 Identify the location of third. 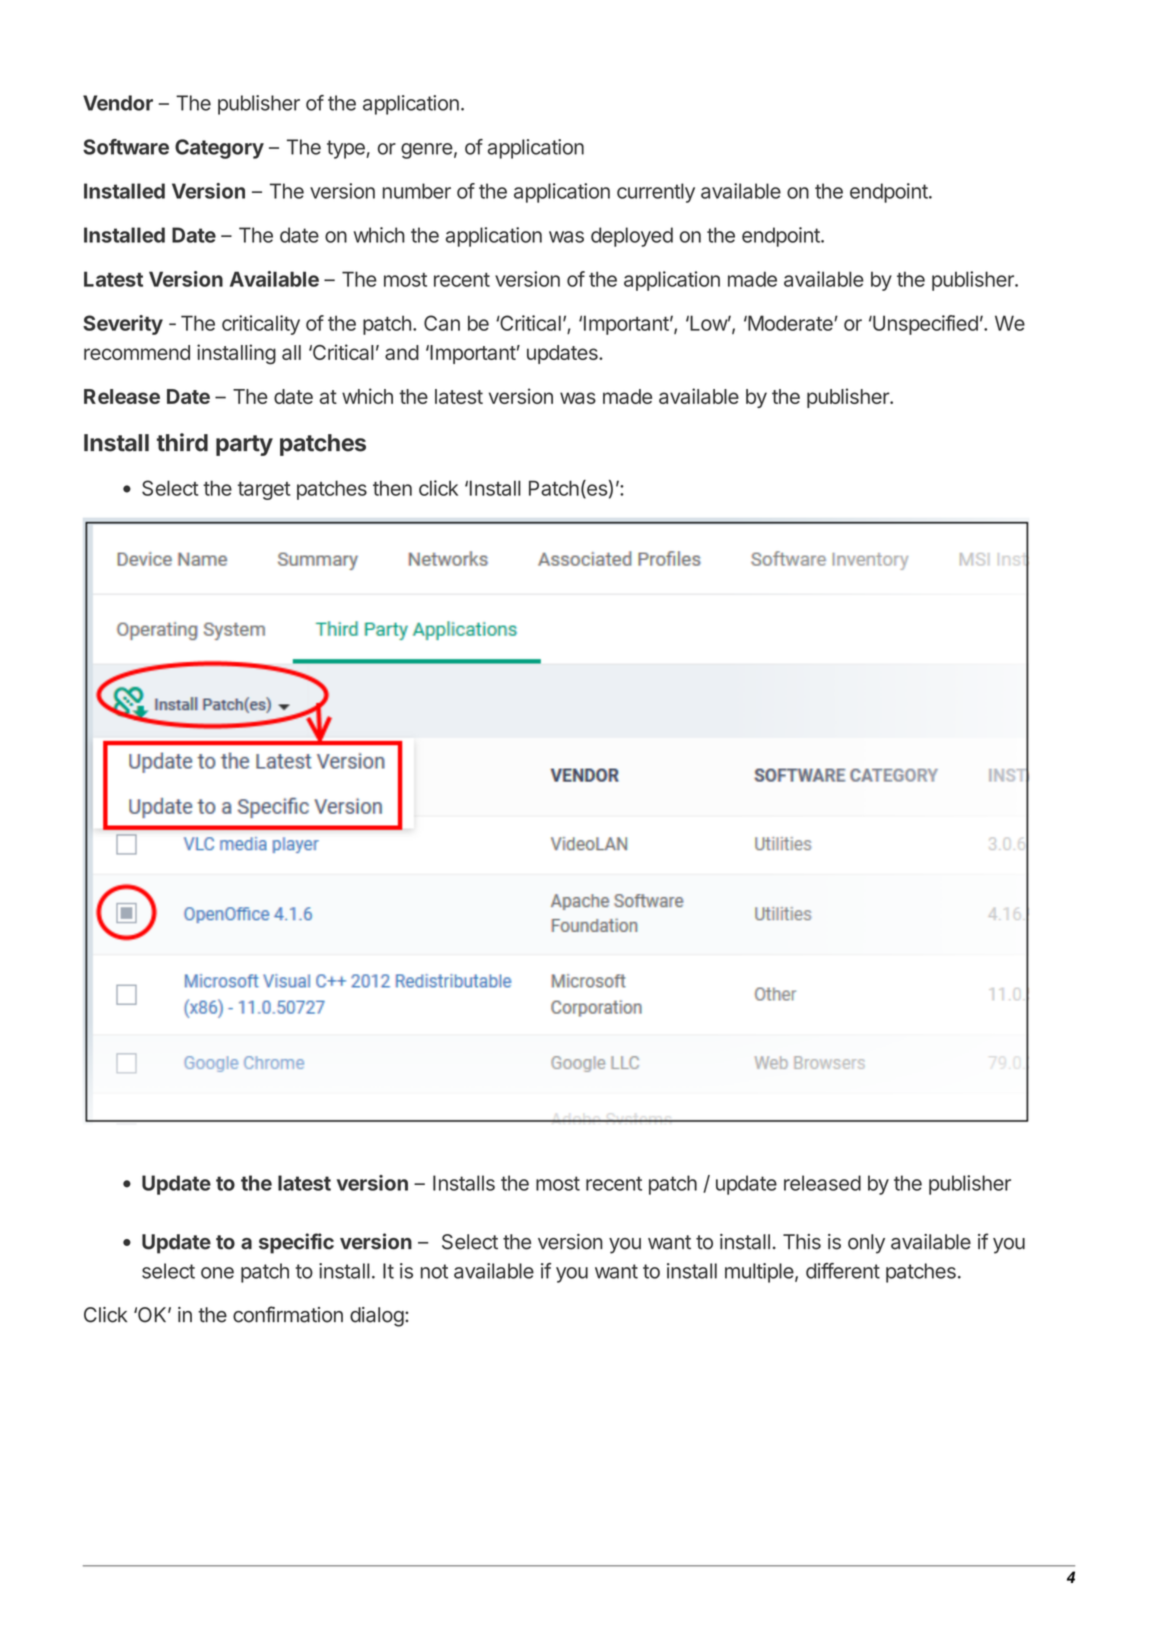
(182, 442).
